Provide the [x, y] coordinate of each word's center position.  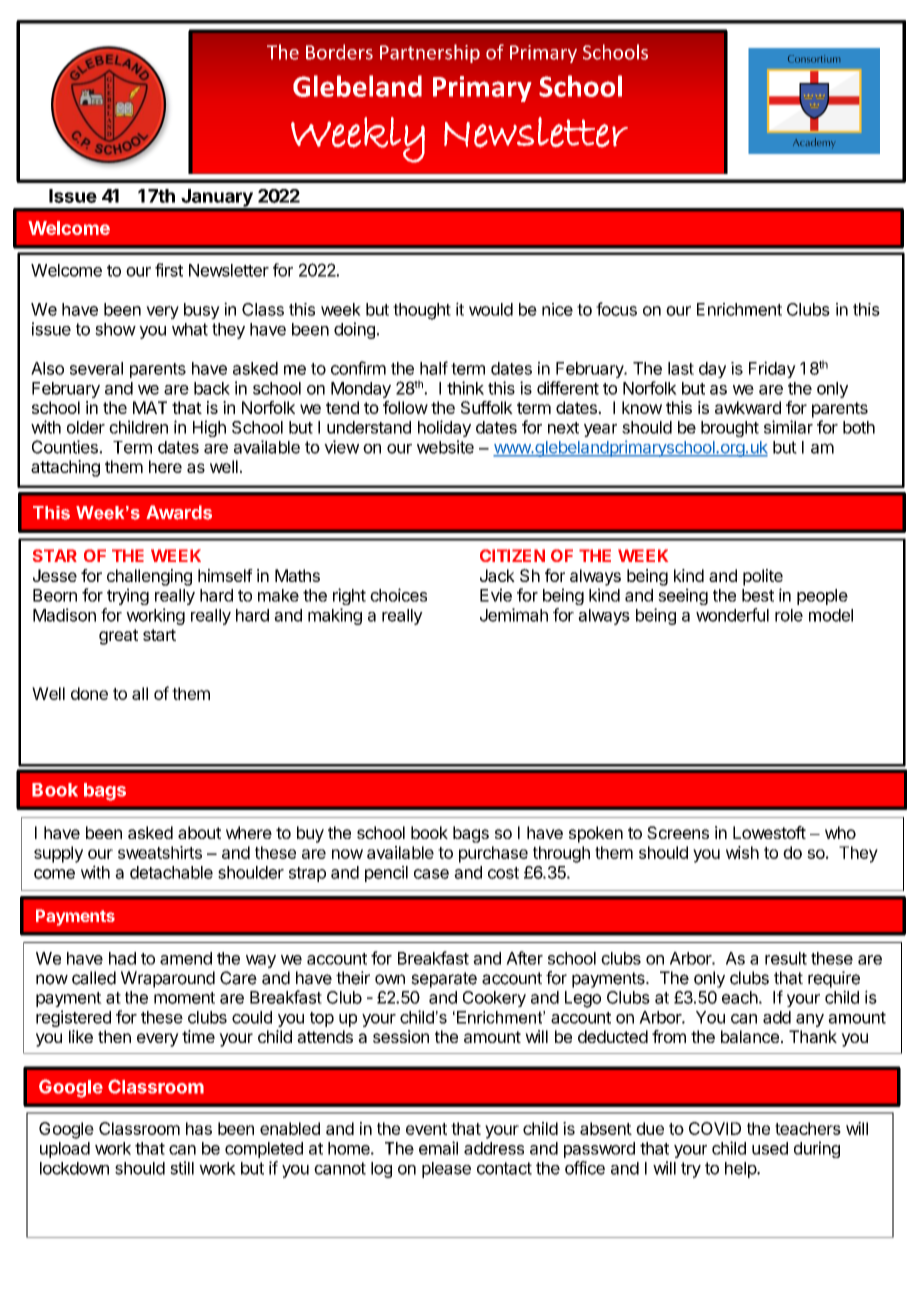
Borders [339, 52]
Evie [496, 595]
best [758, 595]
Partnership [430, 53]
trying [128, 596]
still [182, 1168]
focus [616, 309]
